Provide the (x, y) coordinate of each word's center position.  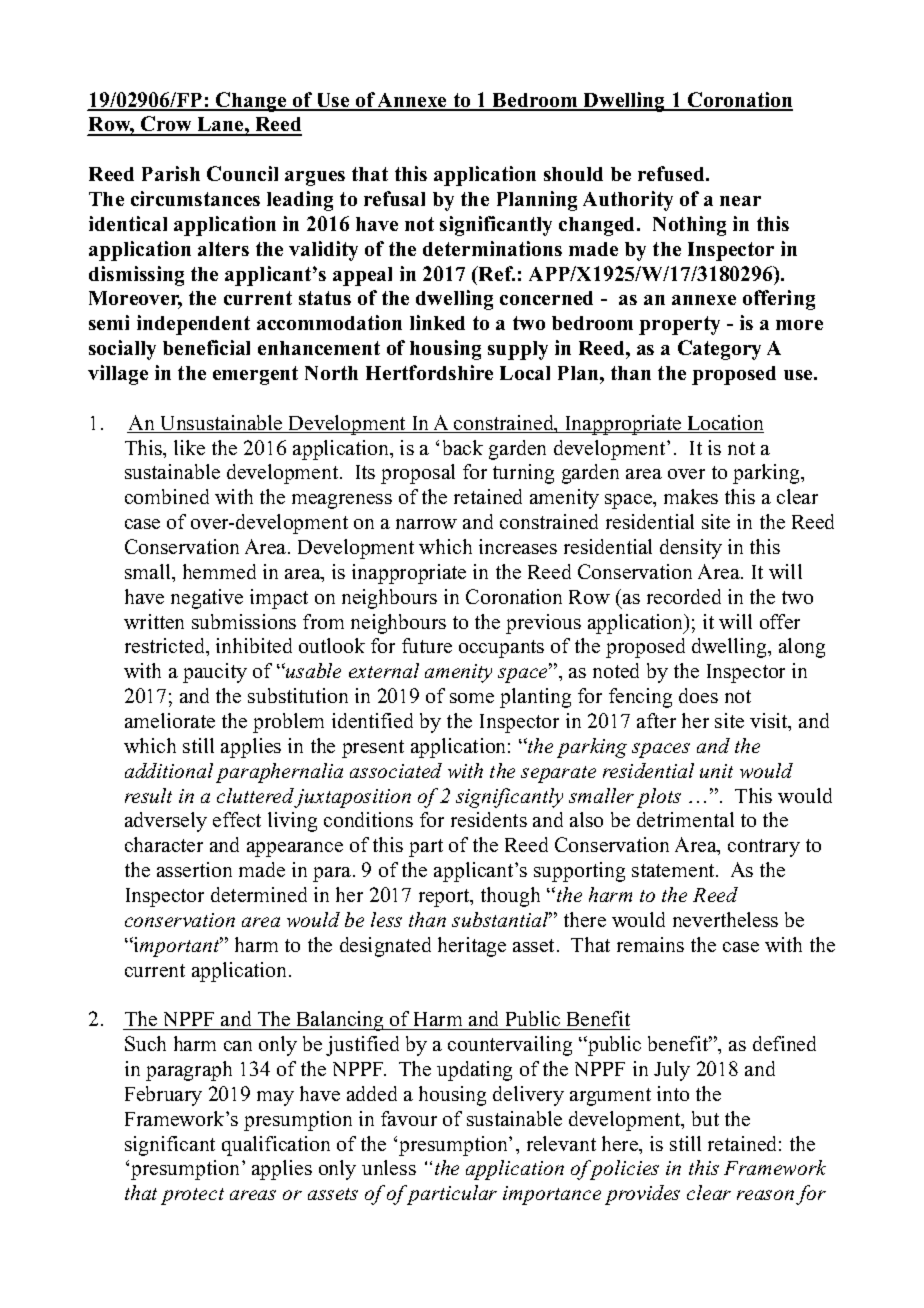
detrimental (685, 819)
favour (409, 1118)
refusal (394, 198)
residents (489, 819)
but (705, 1118)
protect (192, 1196)
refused (673, 173)
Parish (171, 173)
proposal (418, 474)
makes (691, 496)
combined (167, 496)
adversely (166, 822)
